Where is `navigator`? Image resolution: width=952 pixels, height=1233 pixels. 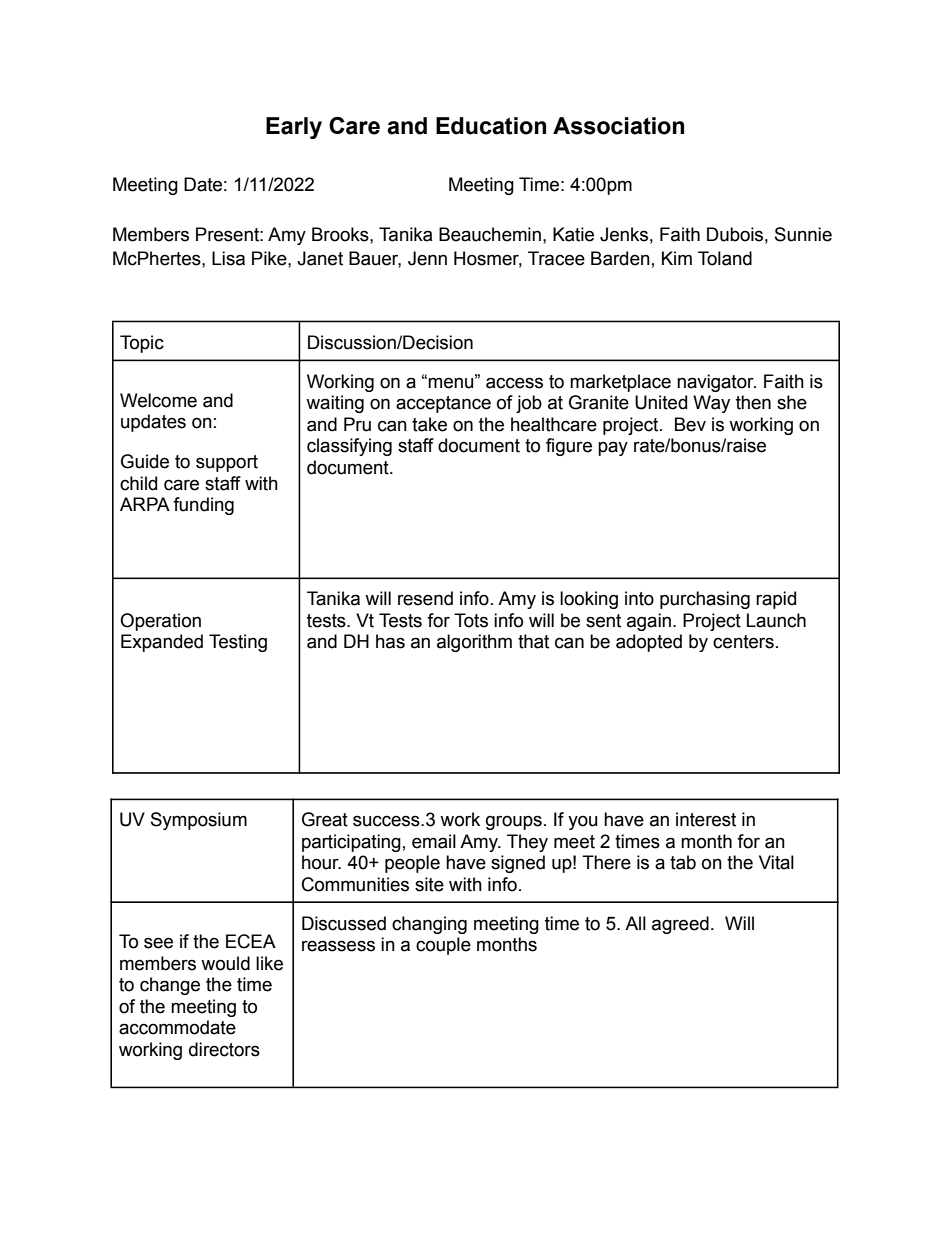 navigator is located at coordinates (716, 383).
